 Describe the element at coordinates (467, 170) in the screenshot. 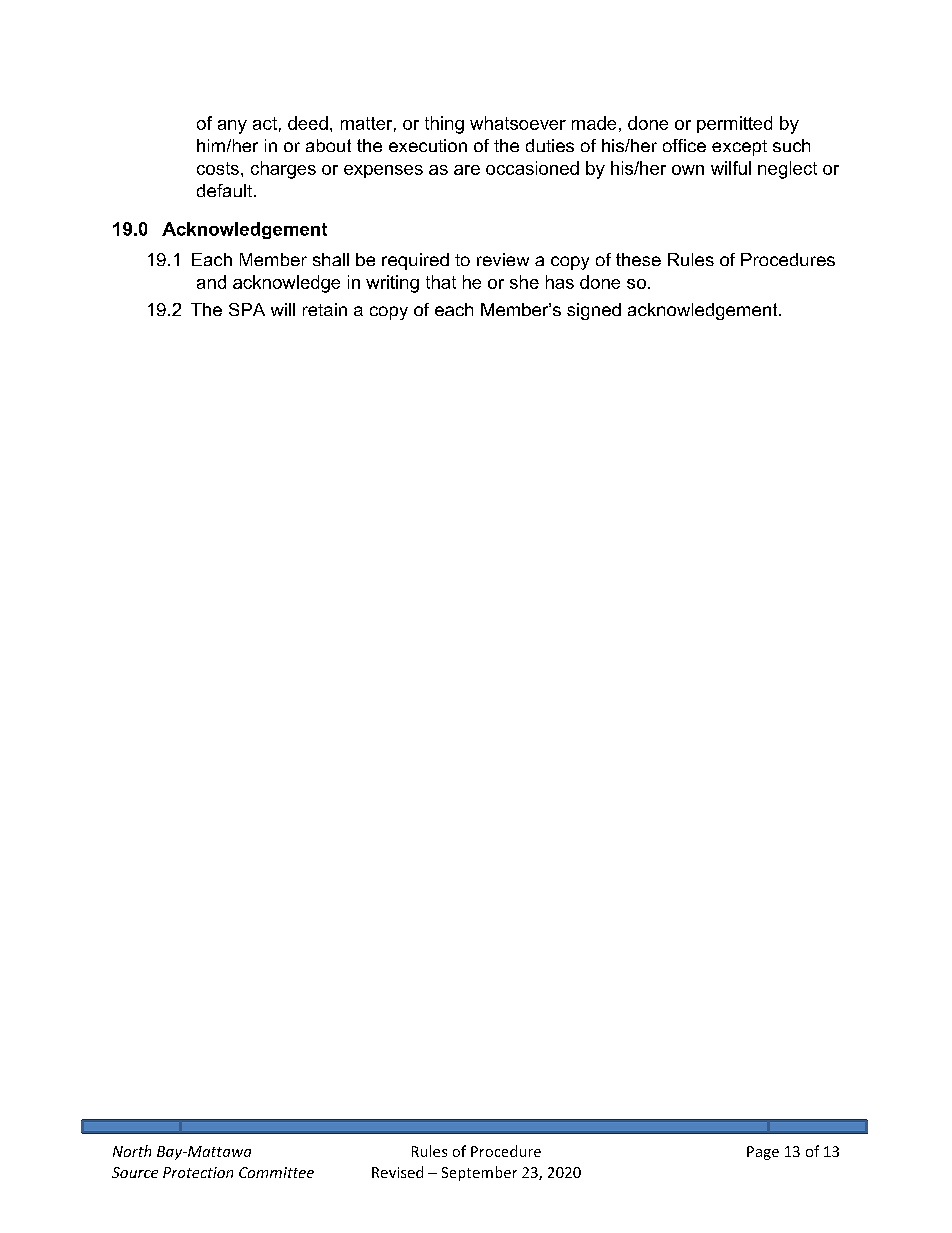

I see `are` at that location.
